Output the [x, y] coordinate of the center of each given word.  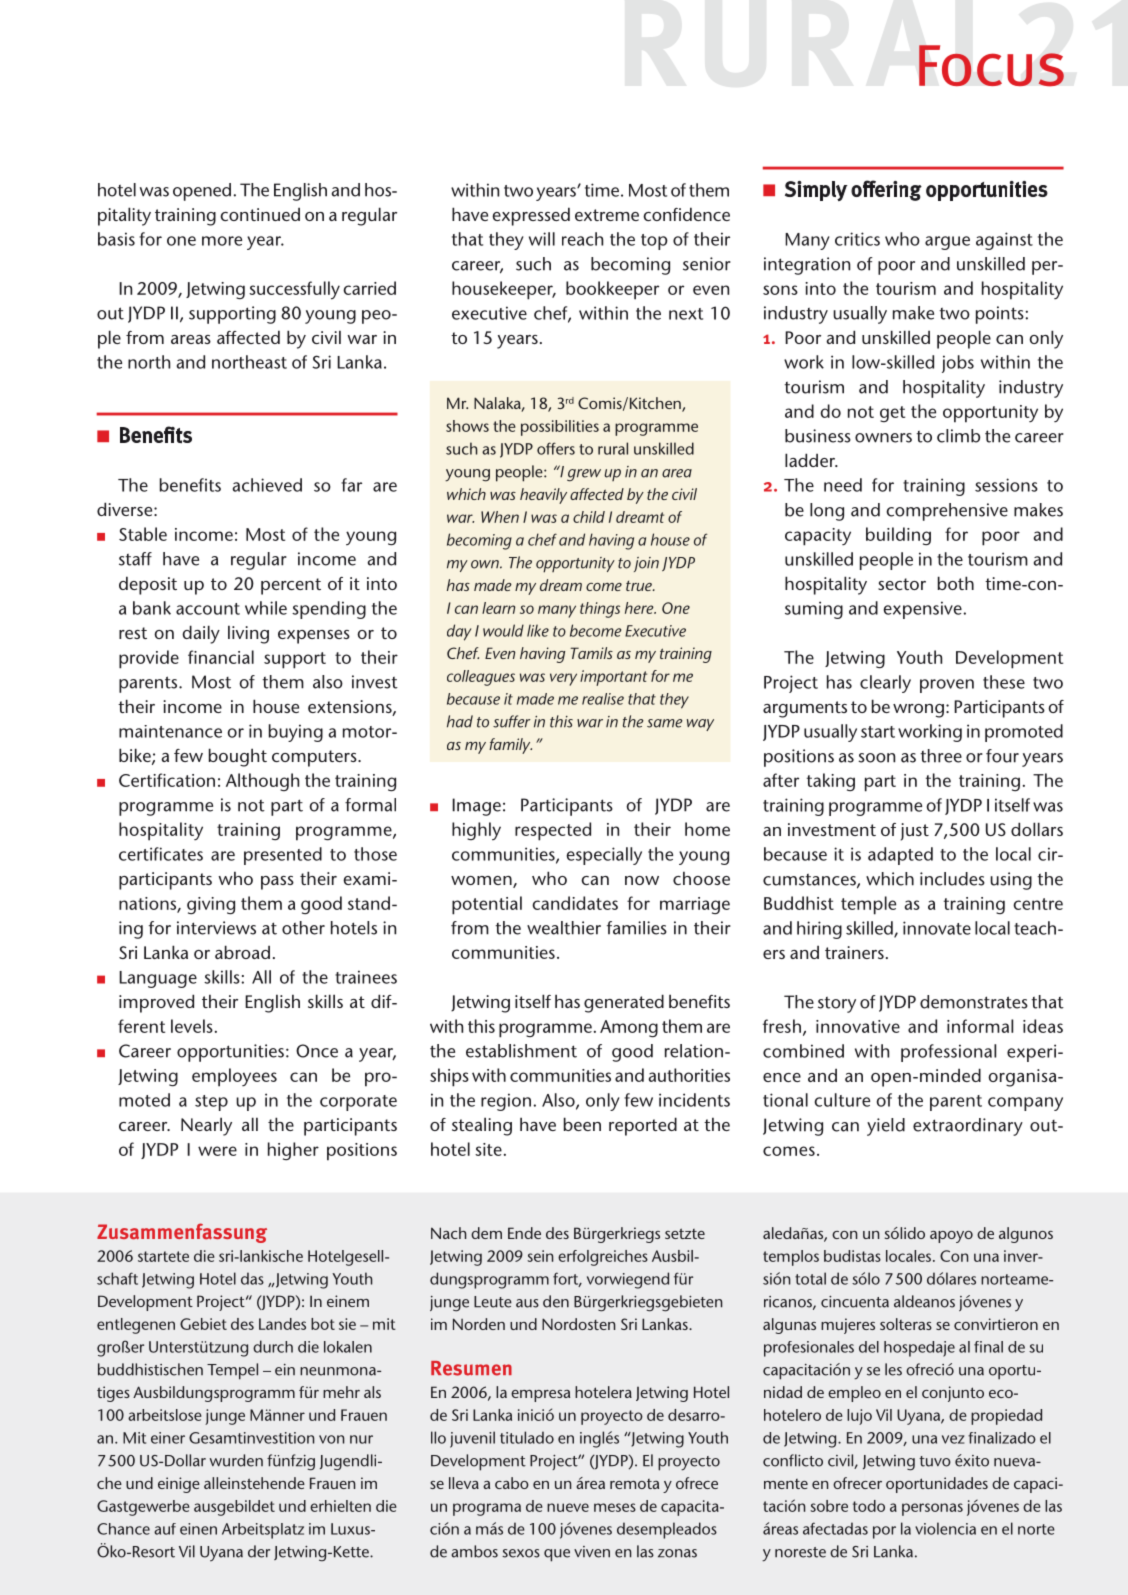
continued [260, 214]
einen [198, 1529]
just [915, 832]
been [582, 1124]
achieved [267, 485]
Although [262, 782]
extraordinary [968, 1127]
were [217, 1151]
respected [553, 831]
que [557, 1555]
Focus [991, 66]
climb [958, 436]
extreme [607, 215]
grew [584, 475]
